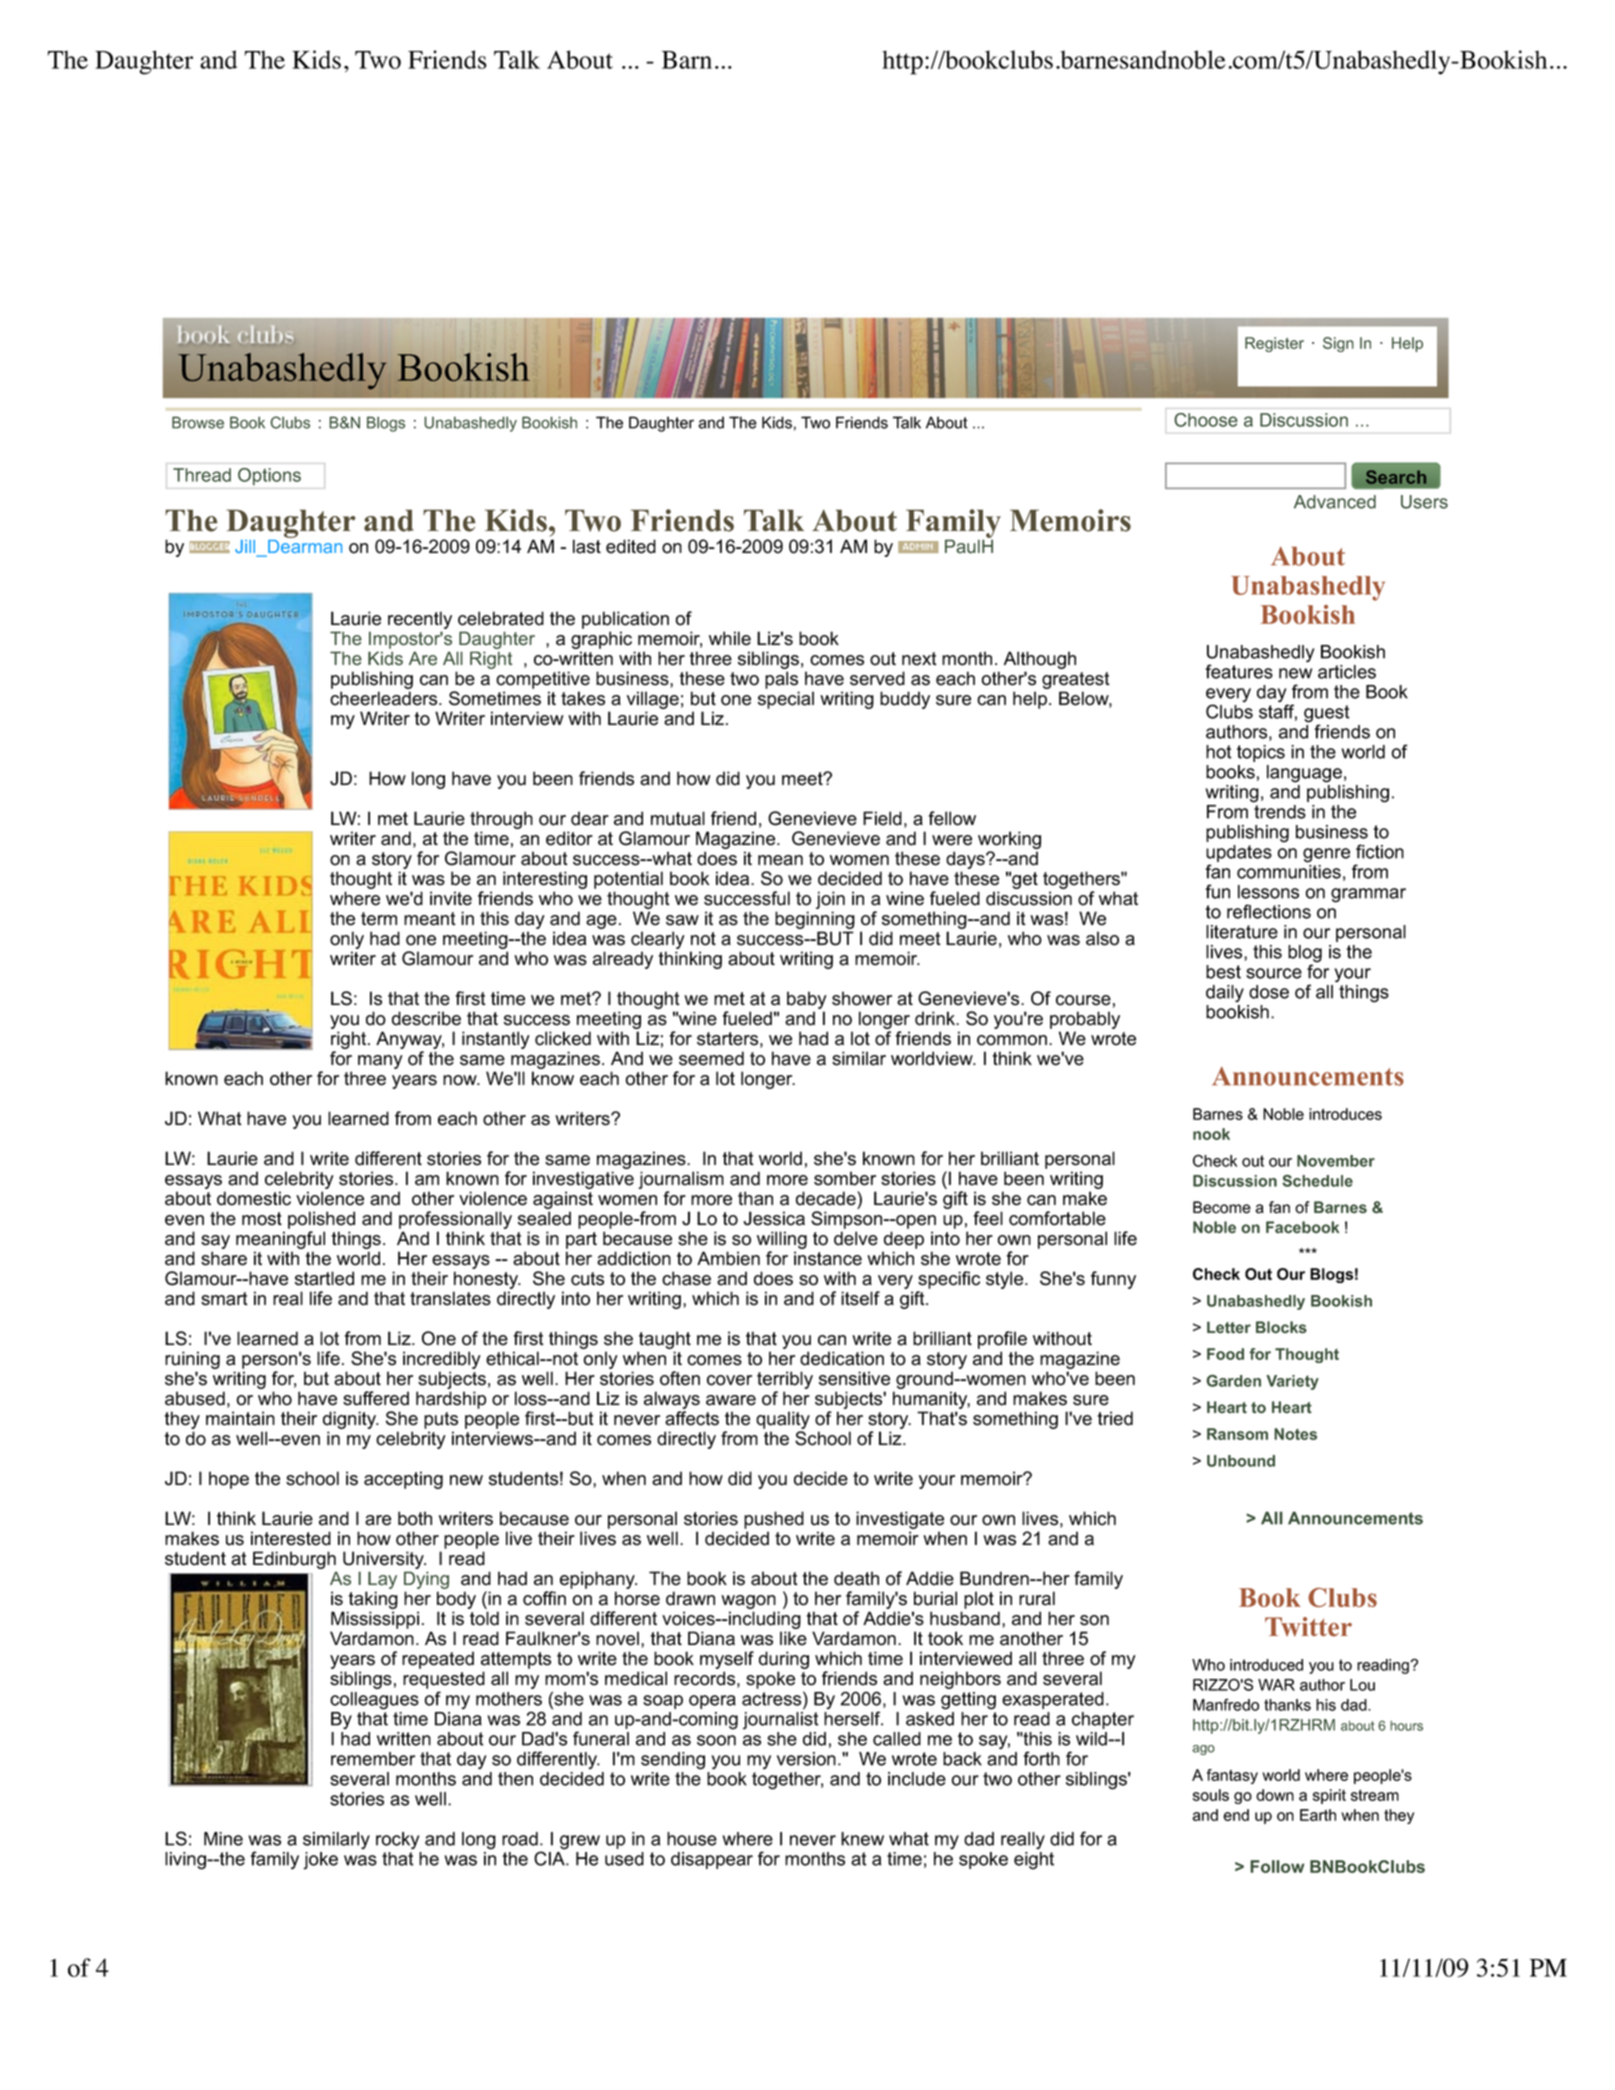  Describe the element at coordinates (198, 422) in the document. I see `Browse` at that location.
